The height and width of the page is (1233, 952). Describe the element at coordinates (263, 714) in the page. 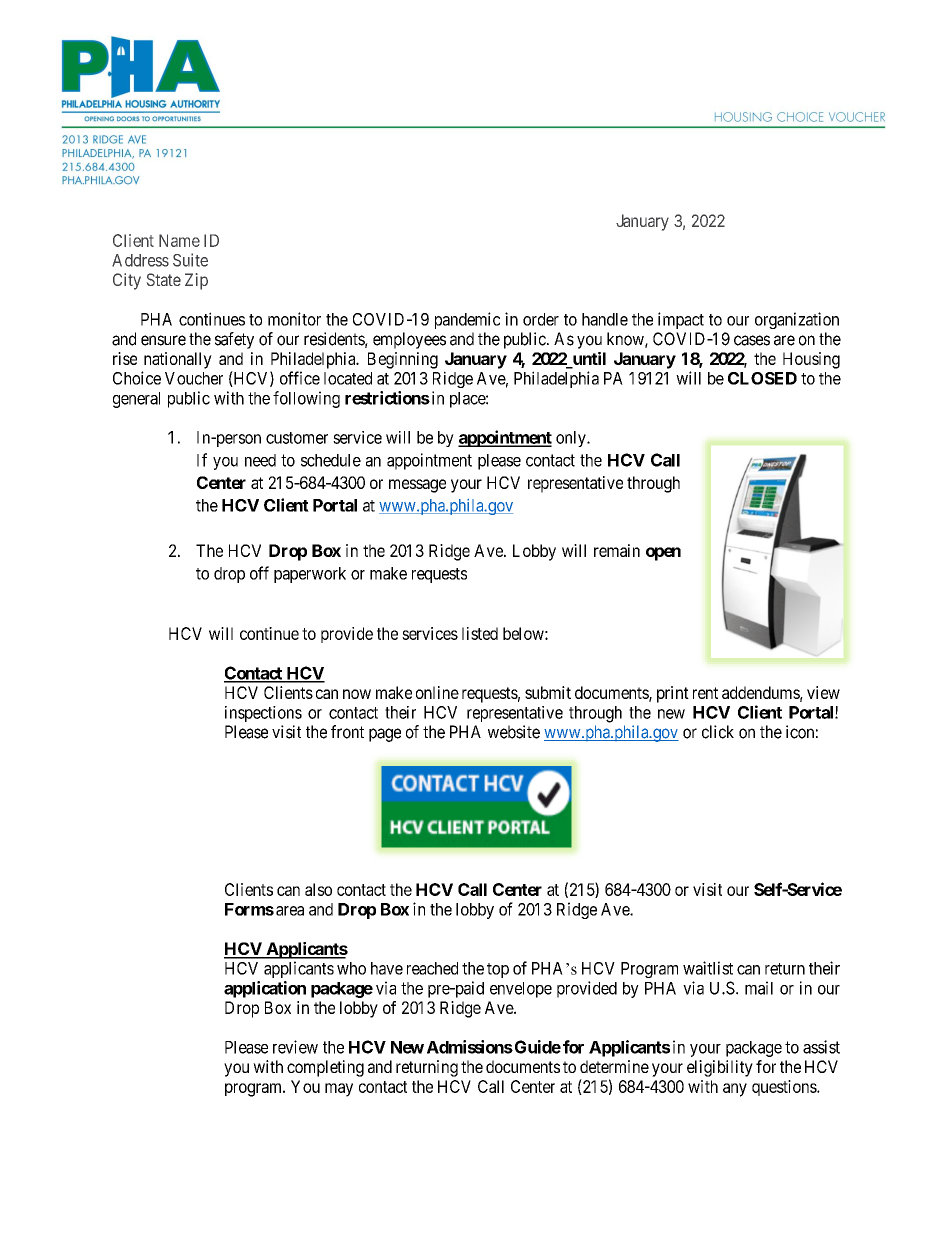

I see `inspections` at that location.
